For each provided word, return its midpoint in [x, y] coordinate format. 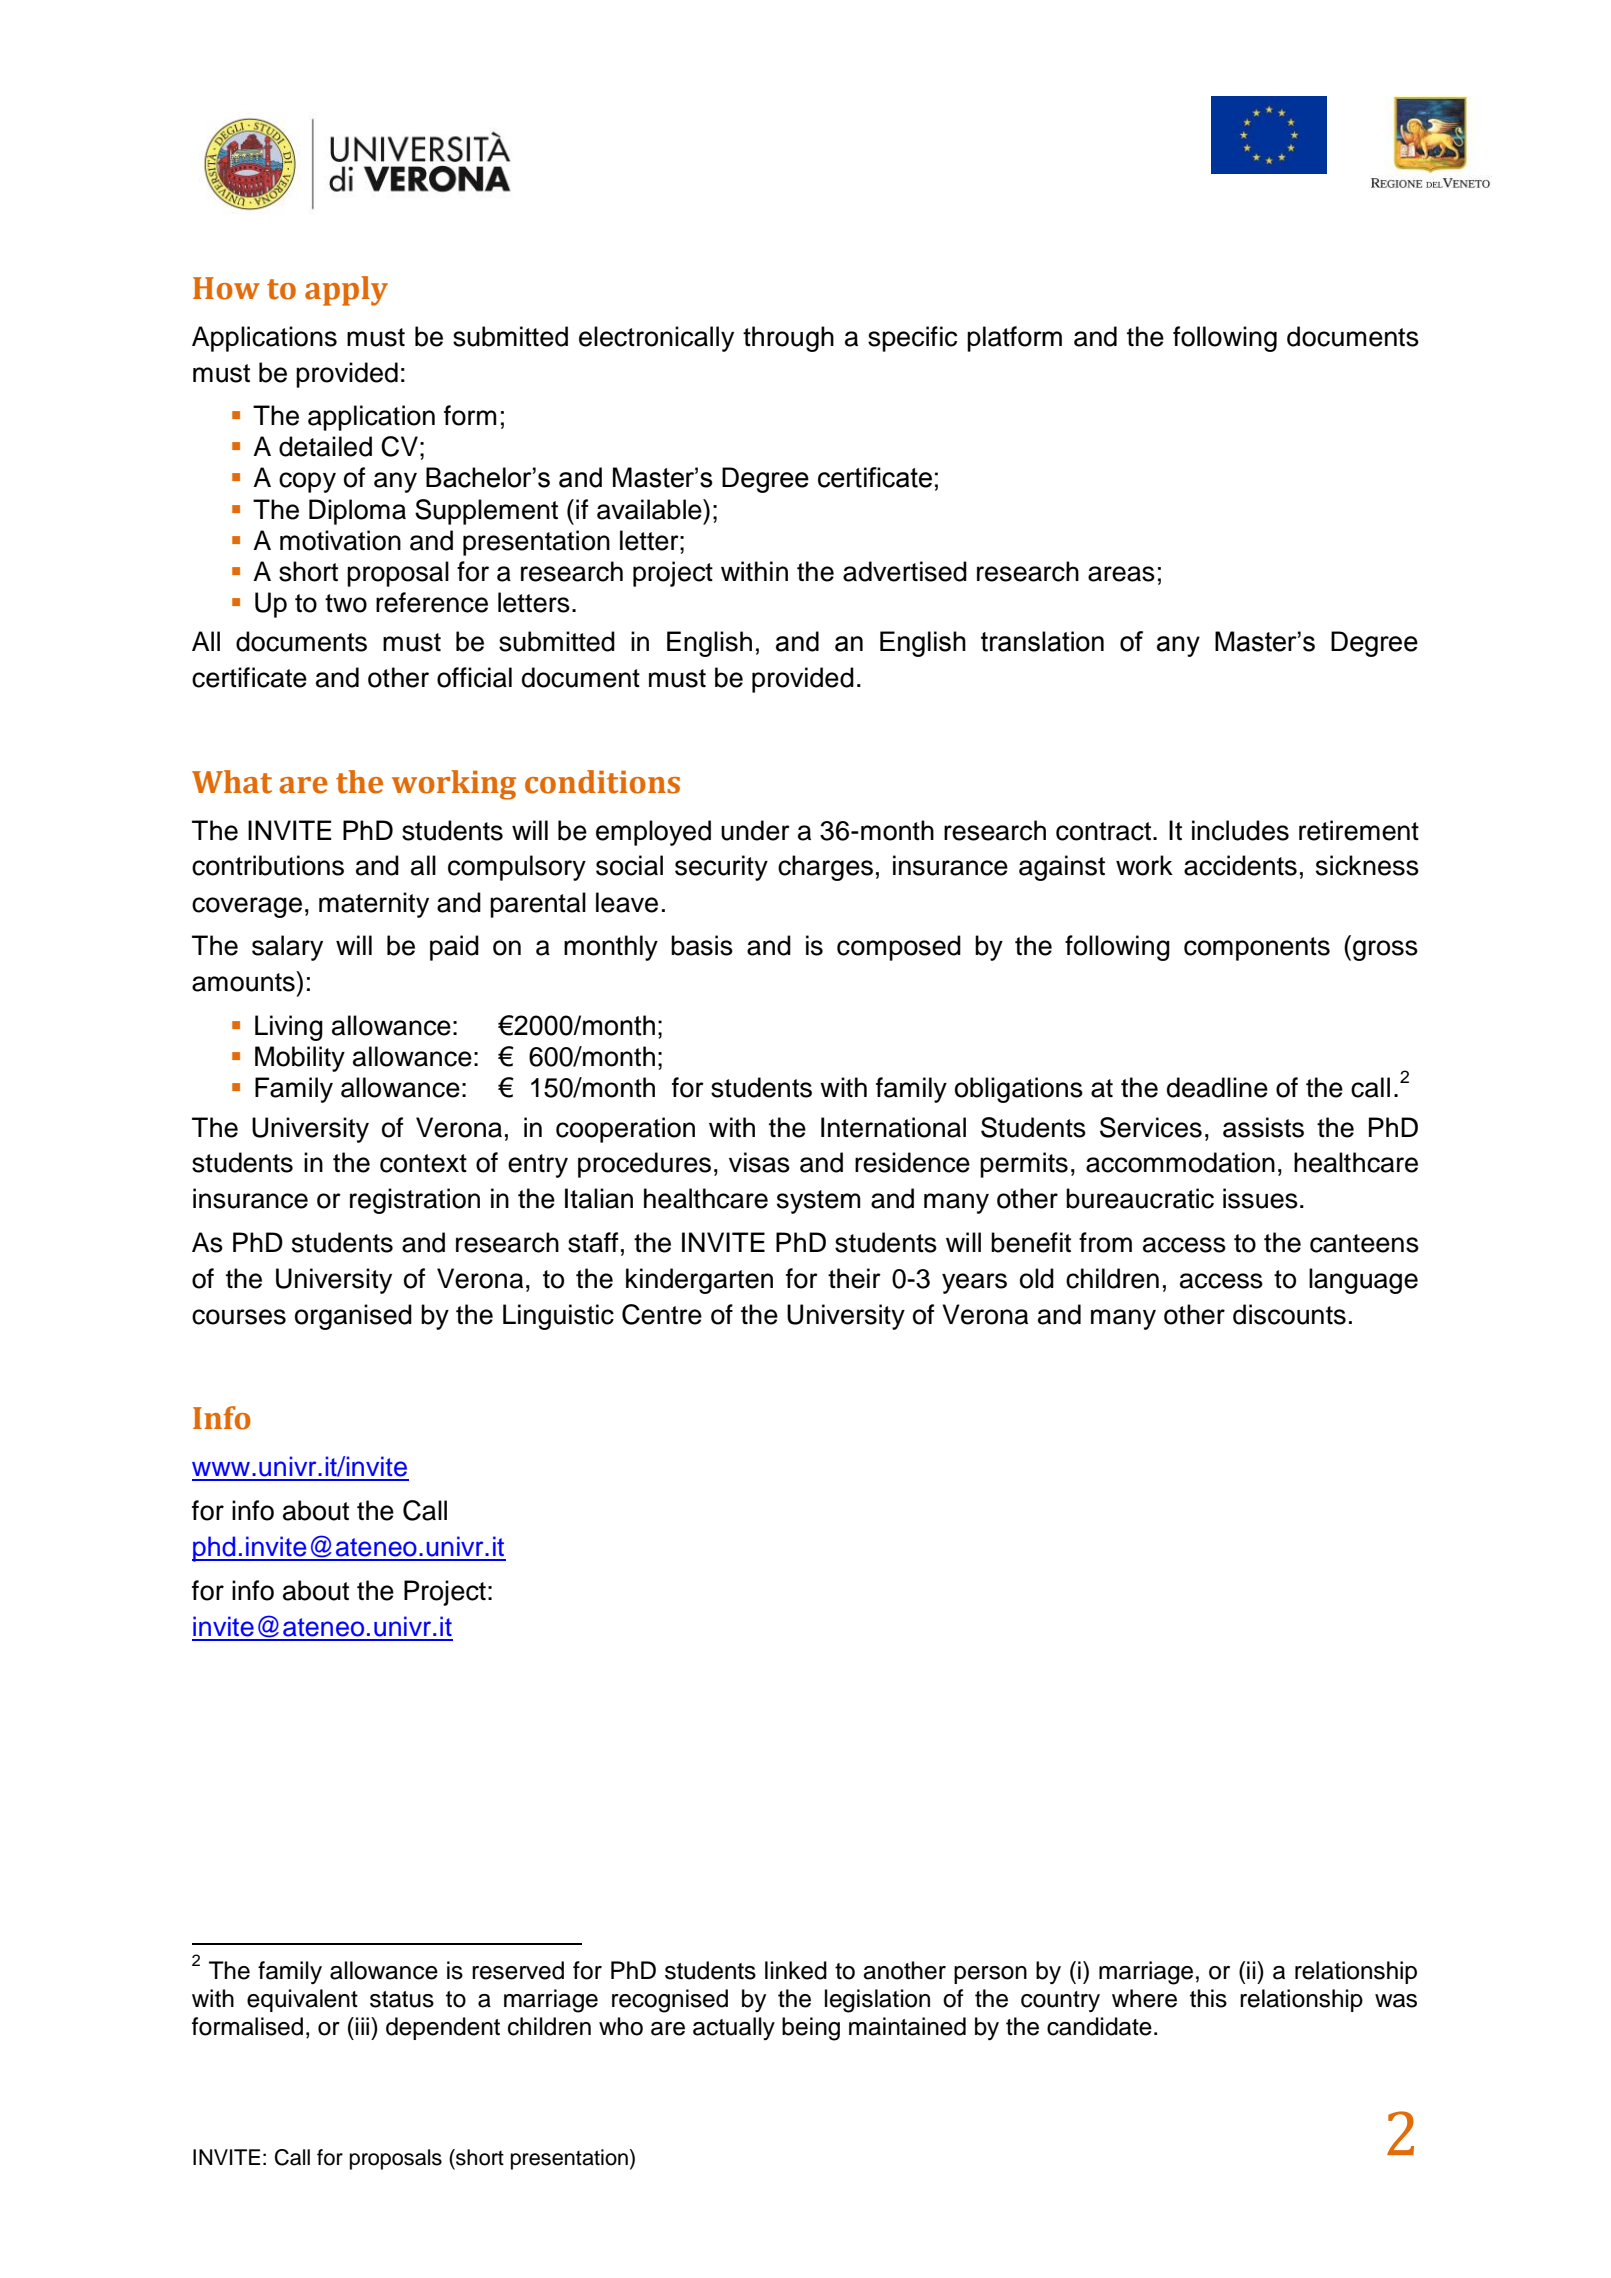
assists [1263, 1127]
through [788, 339]
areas [1121, 574]
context [423, 1163]
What [232, 782]
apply [346, 291]
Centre [662, 1314]
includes [1240, 830]
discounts [1289, 1314]
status [402, 1999]
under [755, 830]
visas [759, 1162]
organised [353, 1317]
